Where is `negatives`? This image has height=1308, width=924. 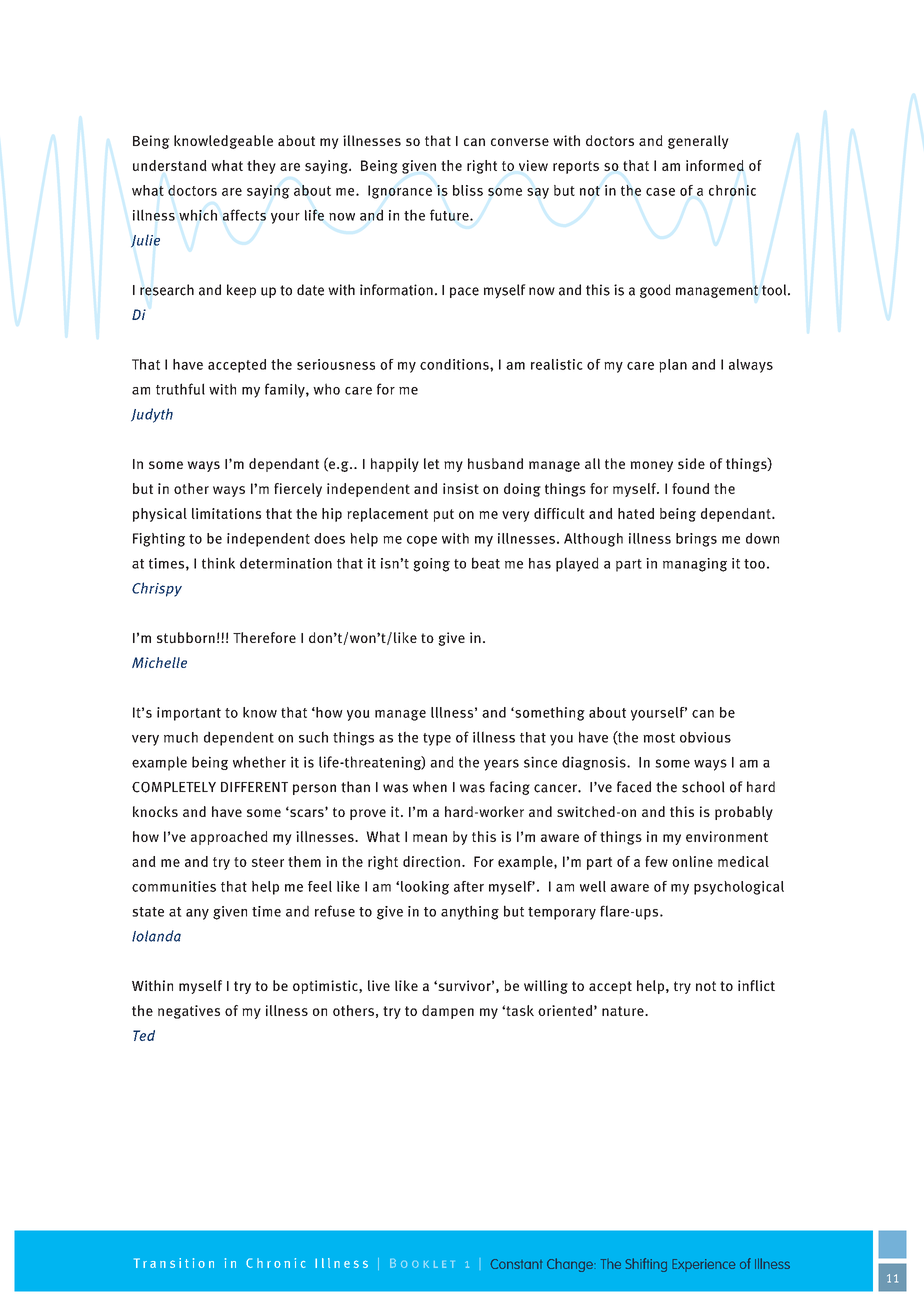
negatives is located at coordinates (189, 1012).
